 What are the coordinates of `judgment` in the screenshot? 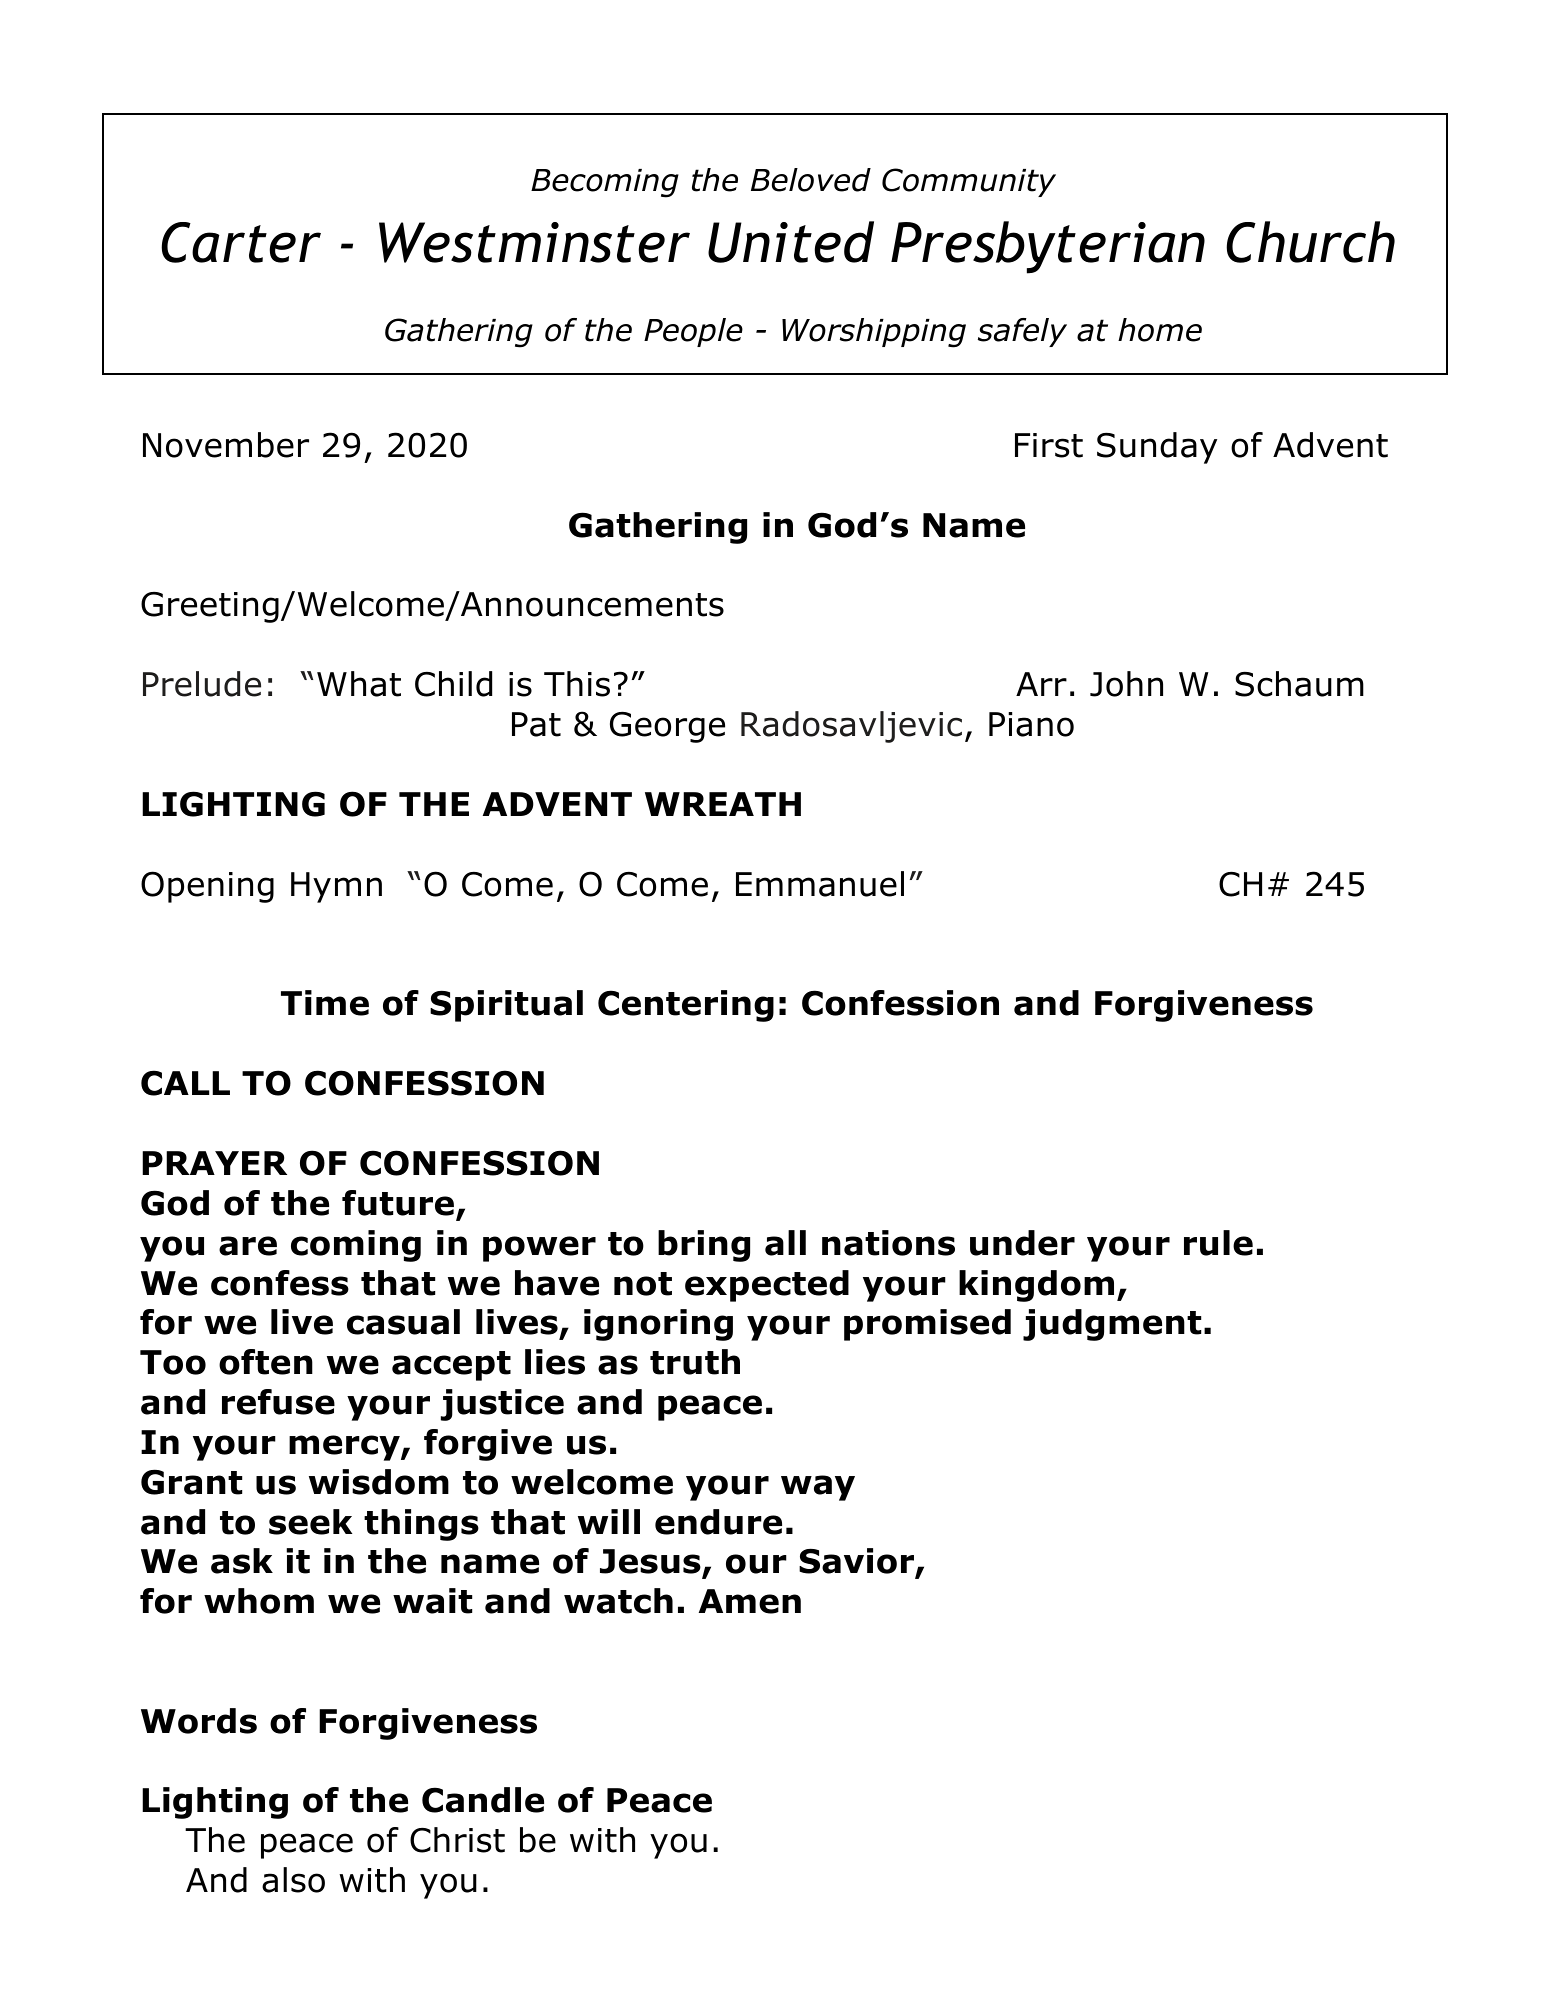 It's located at (1112, 1325).
